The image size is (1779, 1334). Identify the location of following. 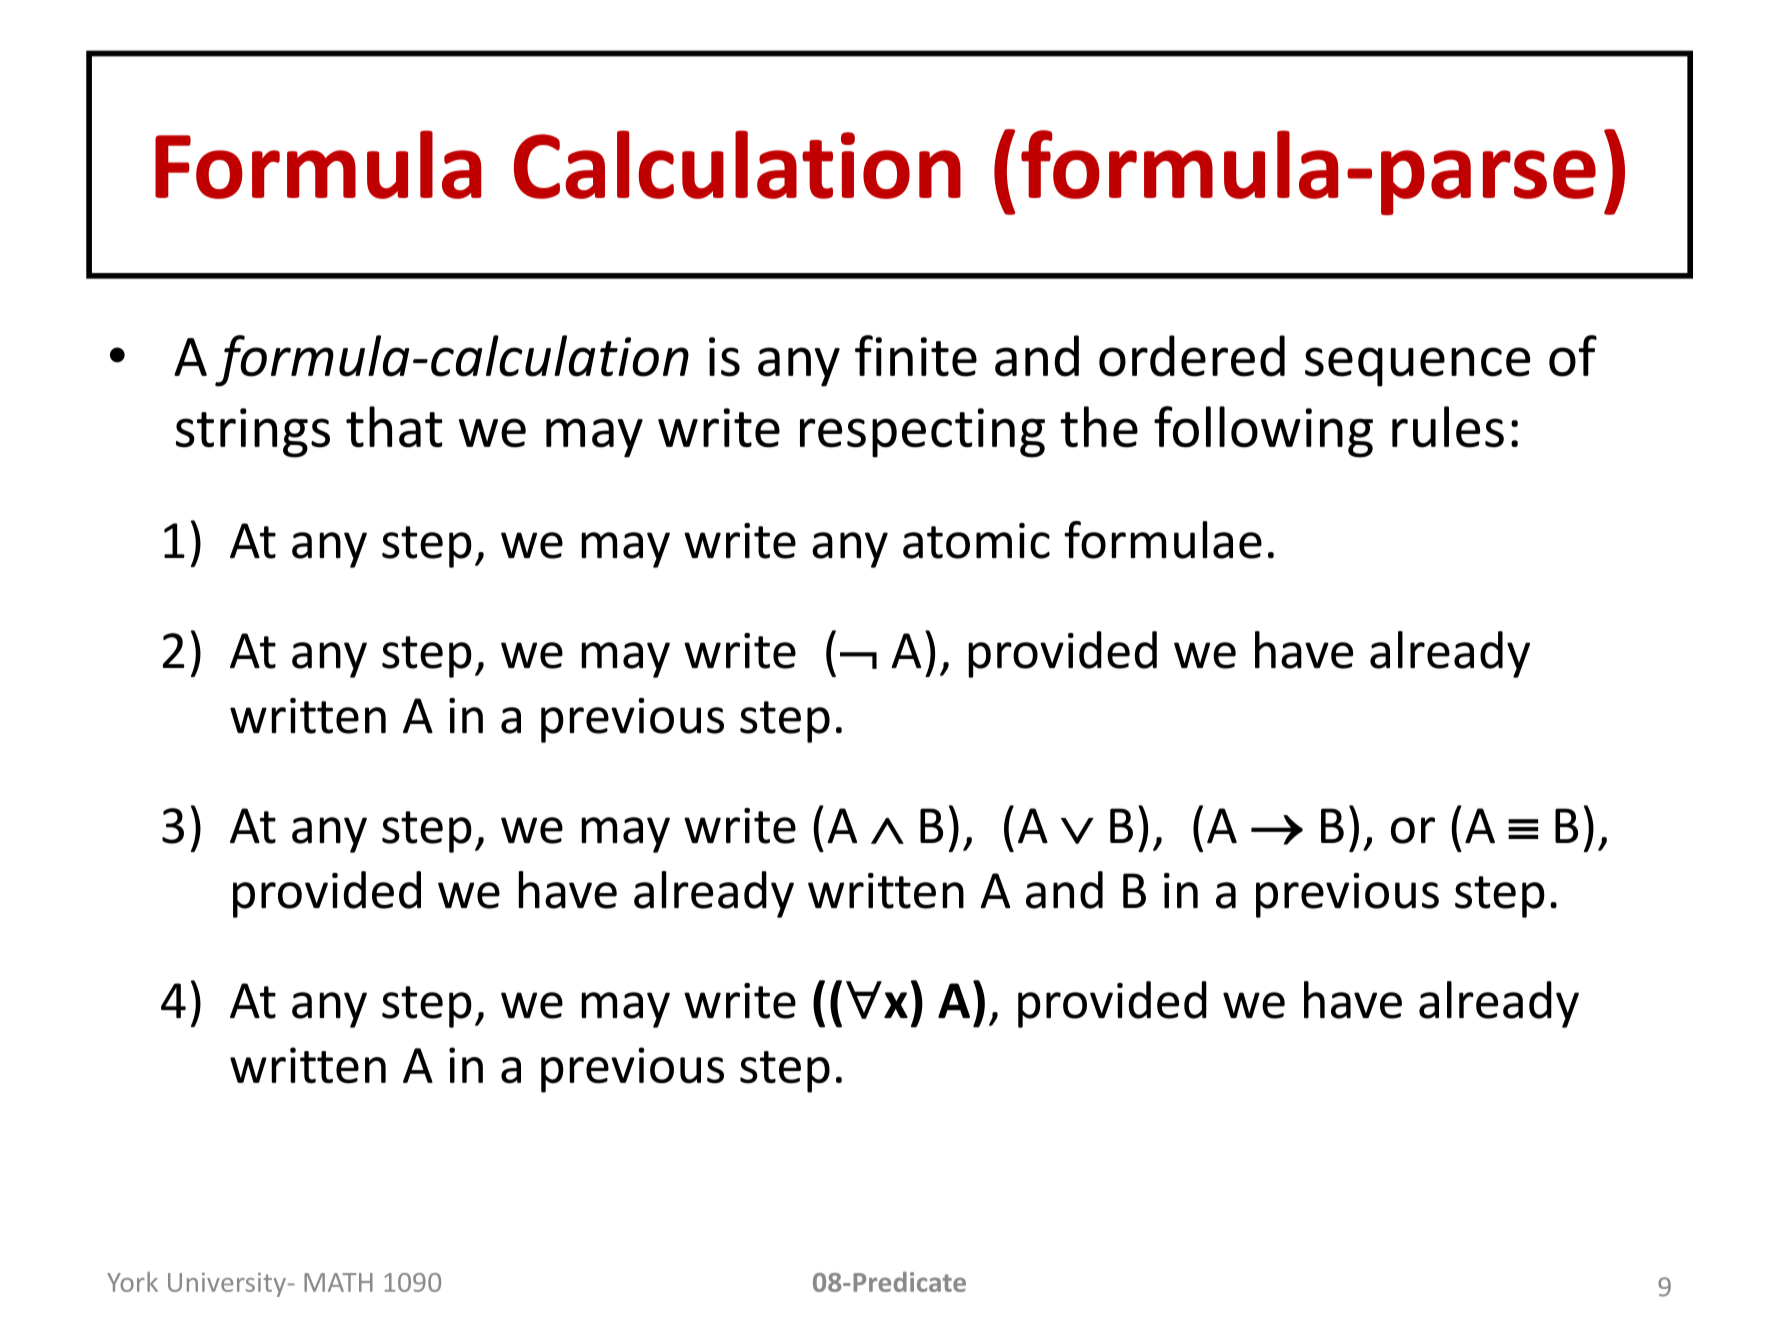
(1263, 432).
